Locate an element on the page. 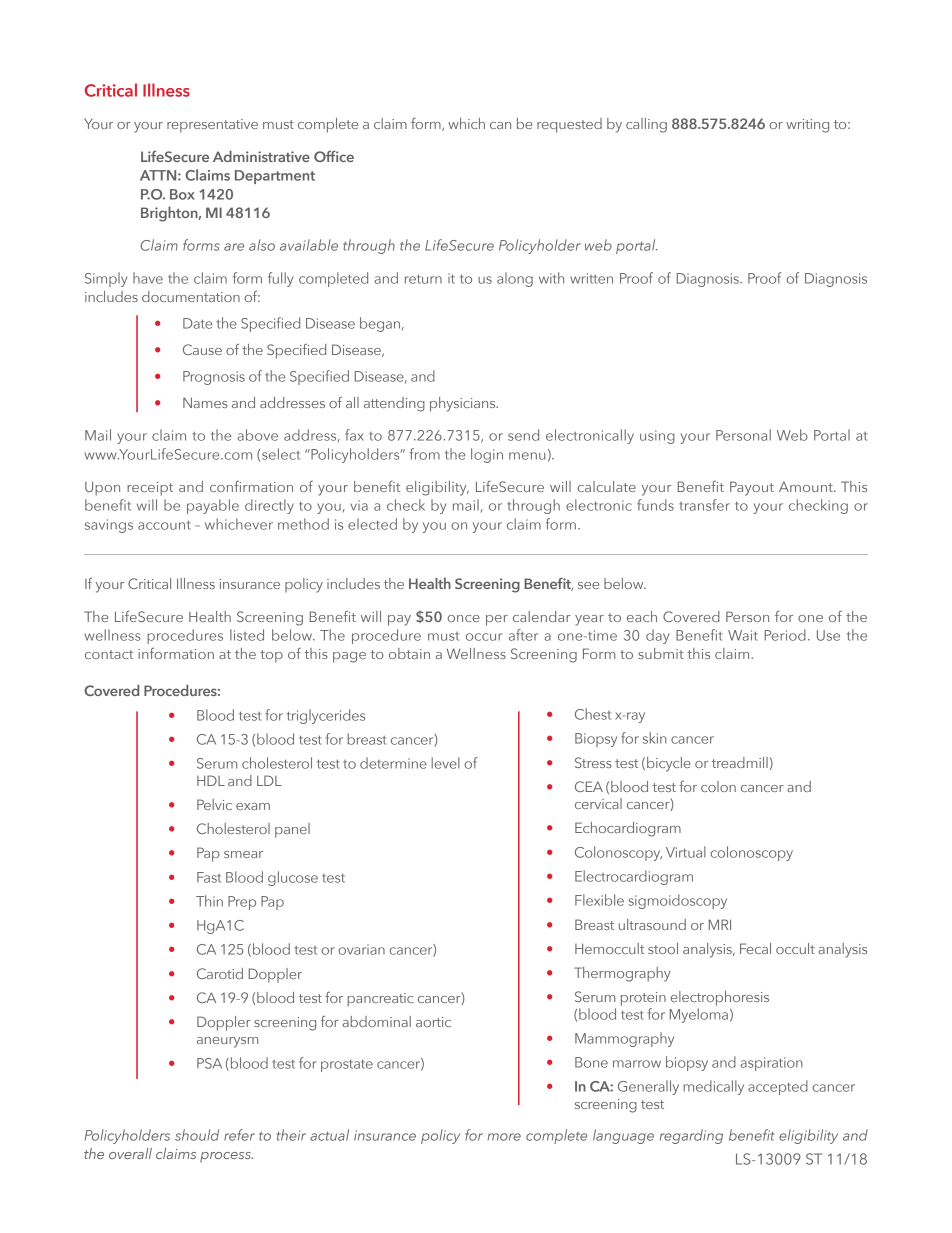  ATTN is located at coordinates (159, 175).
